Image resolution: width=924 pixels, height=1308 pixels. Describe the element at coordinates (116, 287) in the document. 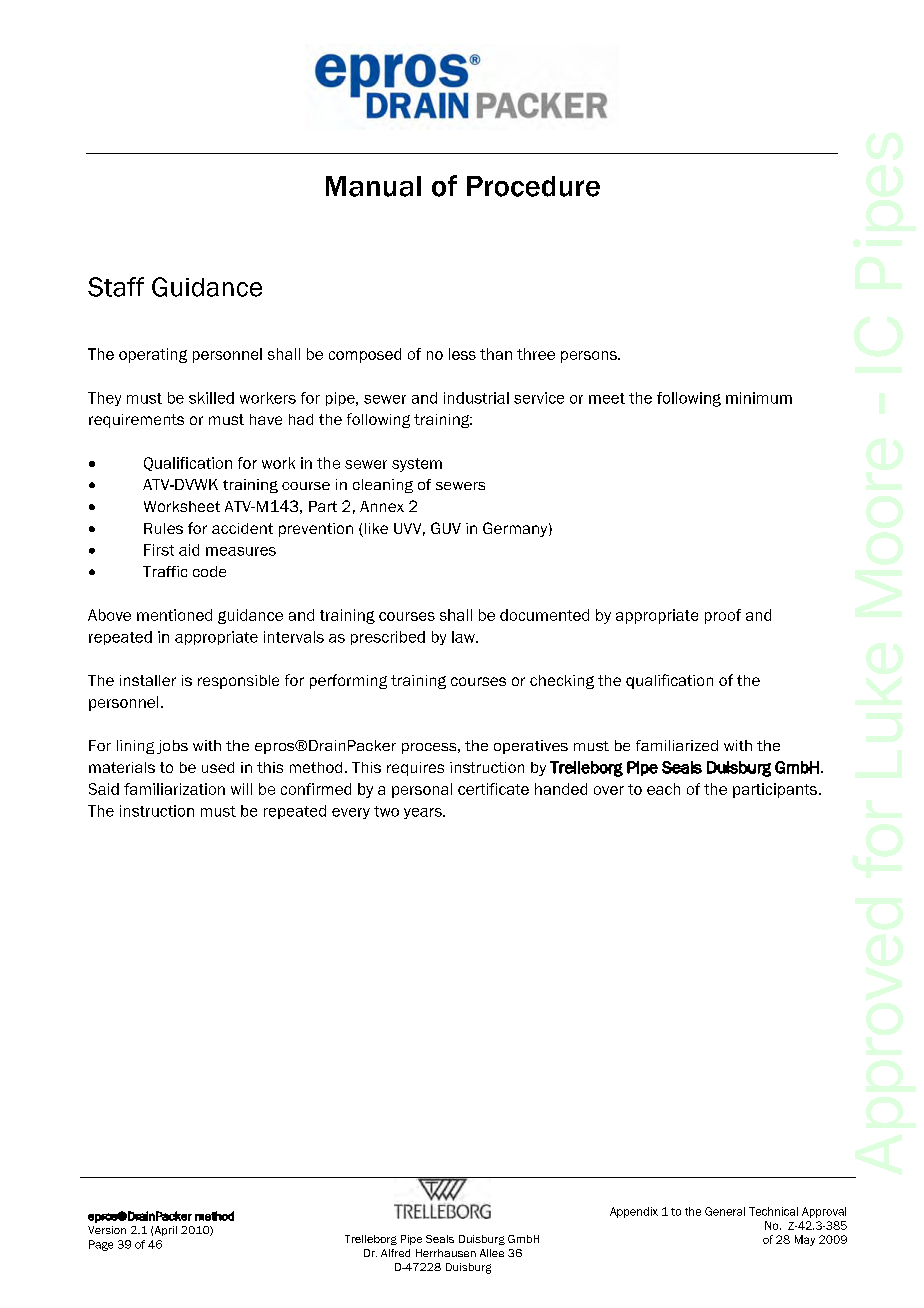

I see `Staff` at that location.
